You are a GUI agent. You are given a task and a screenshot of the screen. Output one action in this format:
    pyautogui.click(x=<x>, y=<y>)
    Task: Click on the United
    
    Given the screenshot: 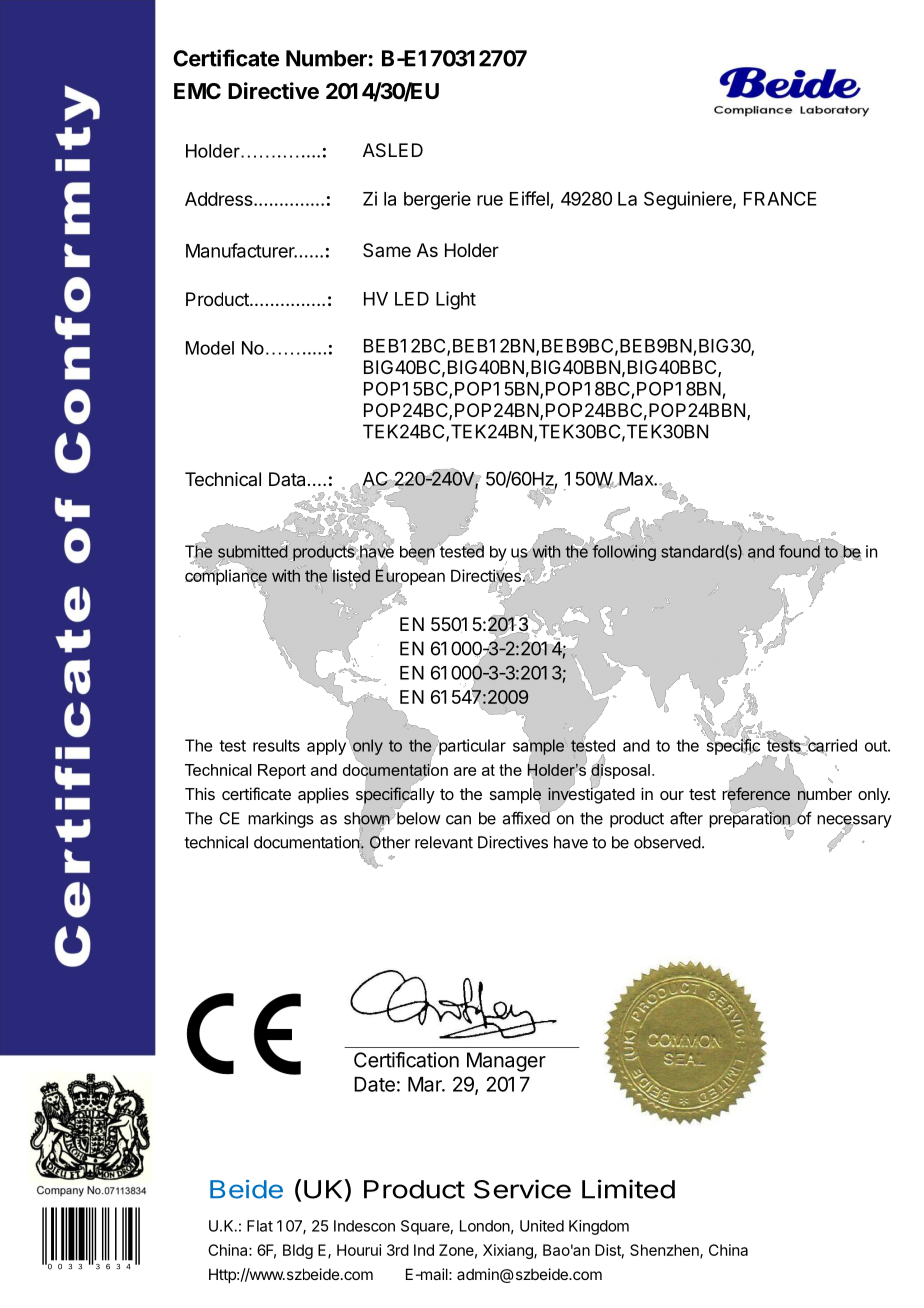 What is the action you would take?
    pyautogui.click(x=542, y=1226)
